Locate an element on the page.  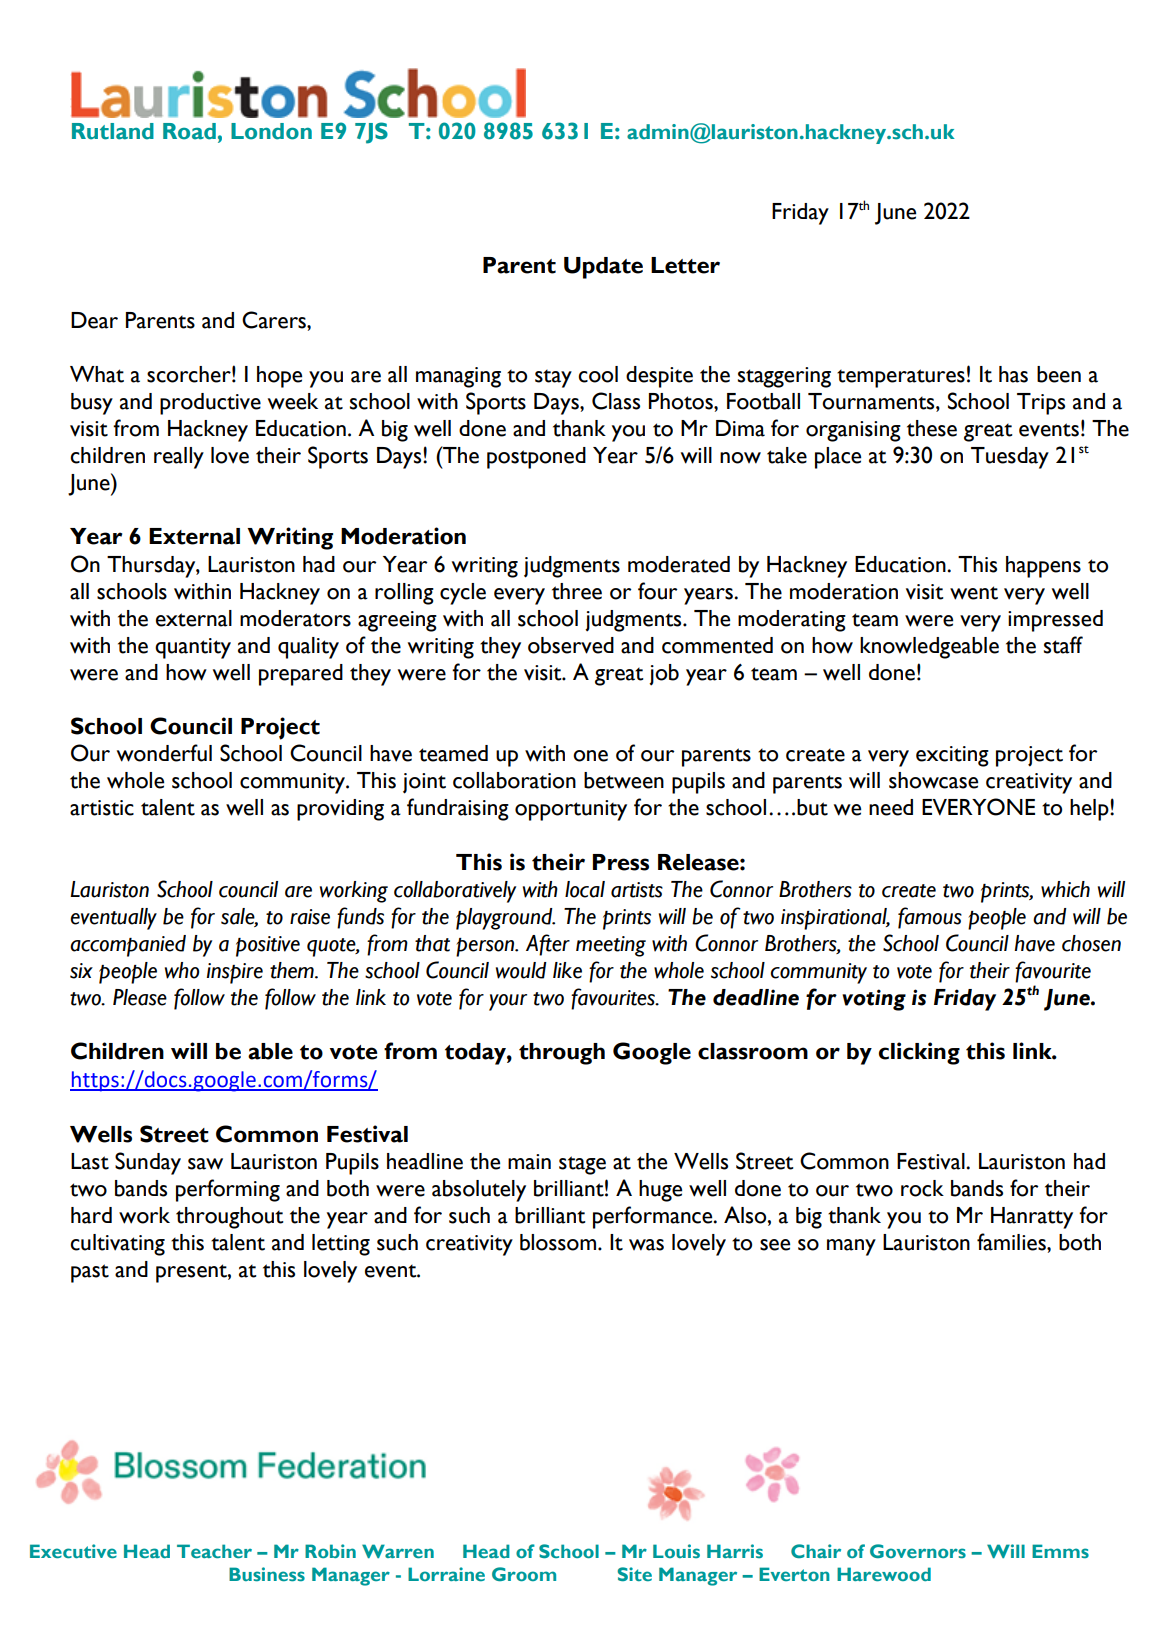
between is located at coordinates (624, 780).
